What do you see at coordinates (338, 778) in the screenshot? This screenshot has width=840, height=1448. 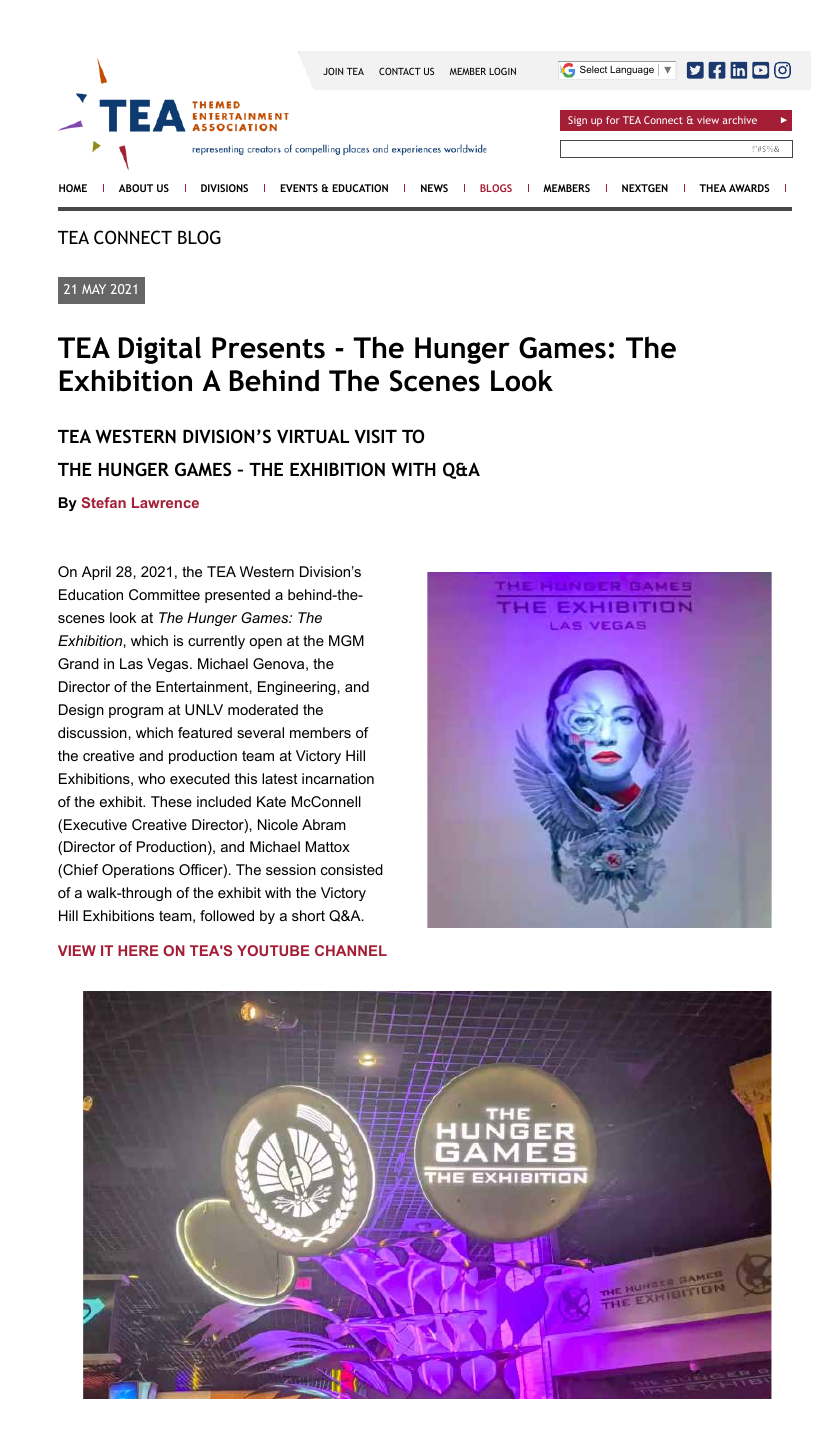 I see `incarnation` at bounding box center [338, 778].
